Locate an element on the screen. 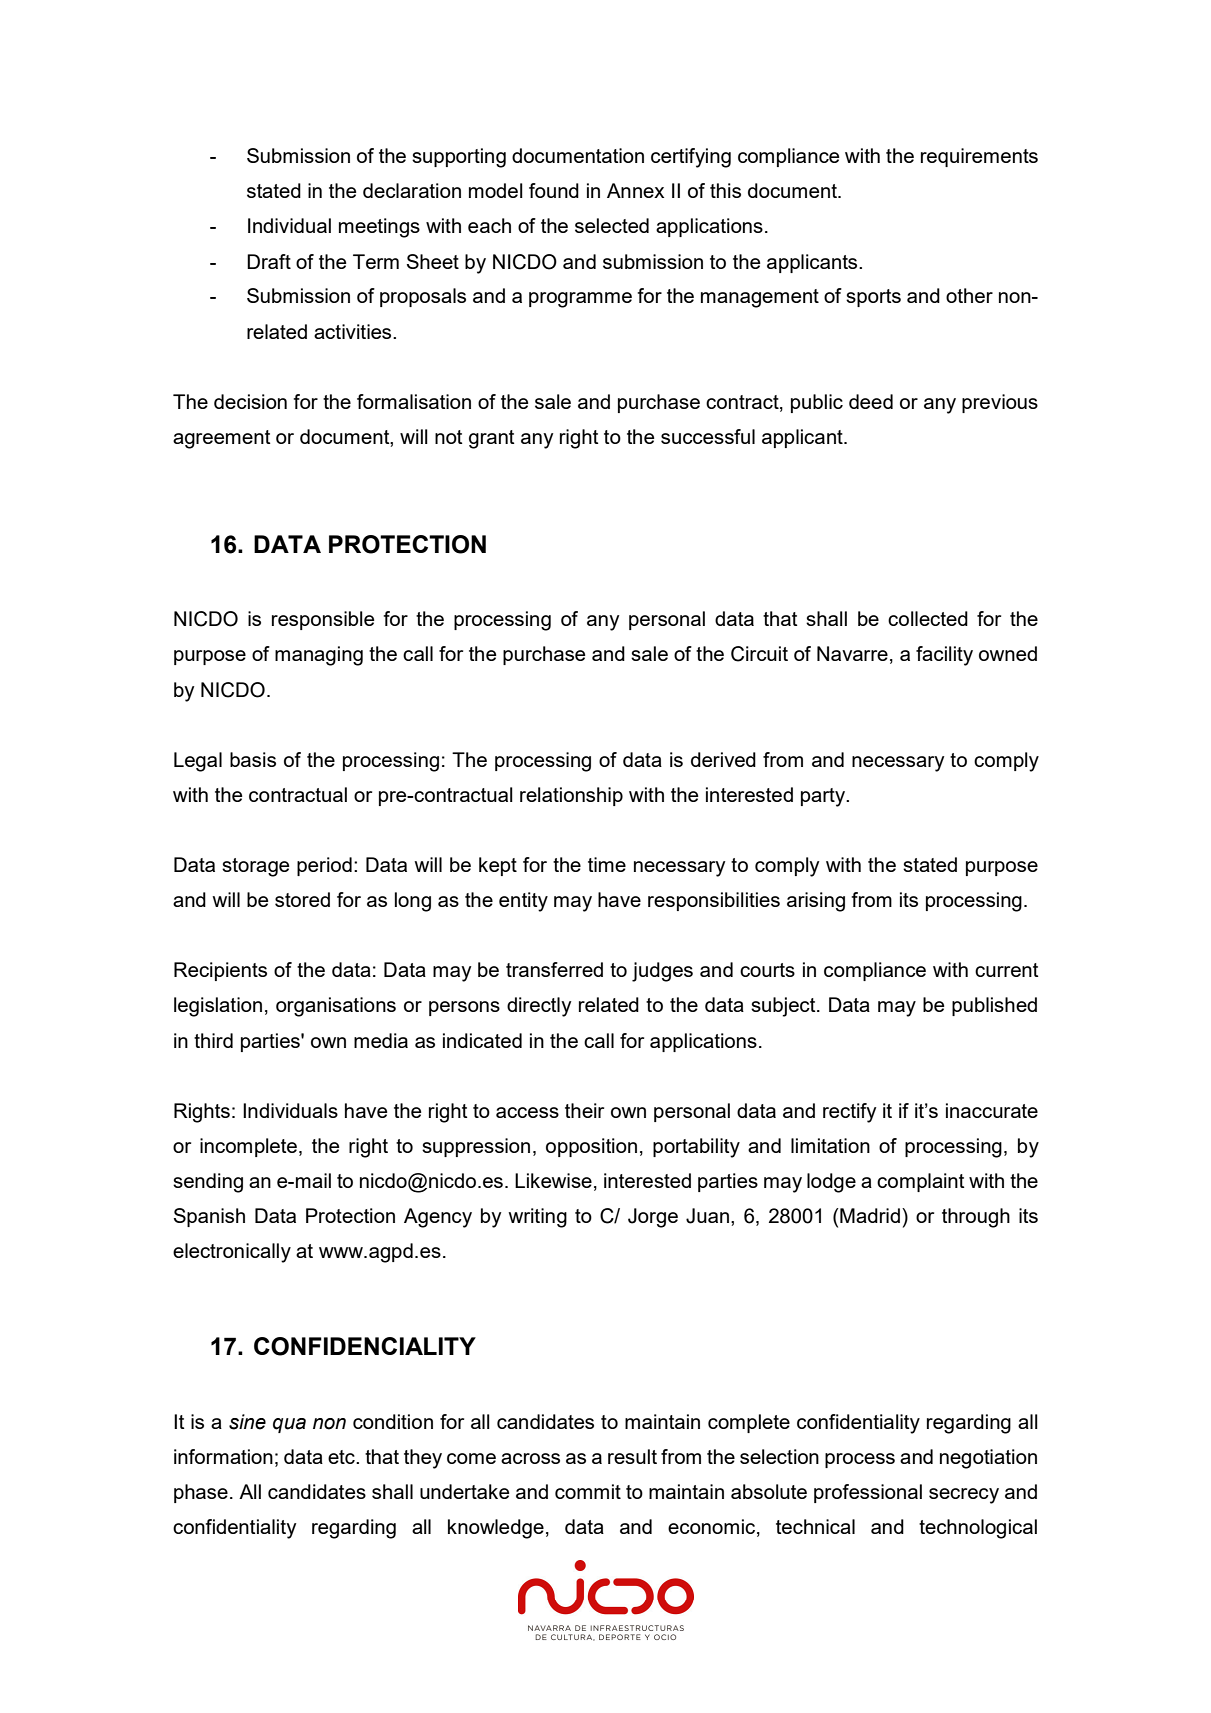  party is located at coordinates (824, 797).
